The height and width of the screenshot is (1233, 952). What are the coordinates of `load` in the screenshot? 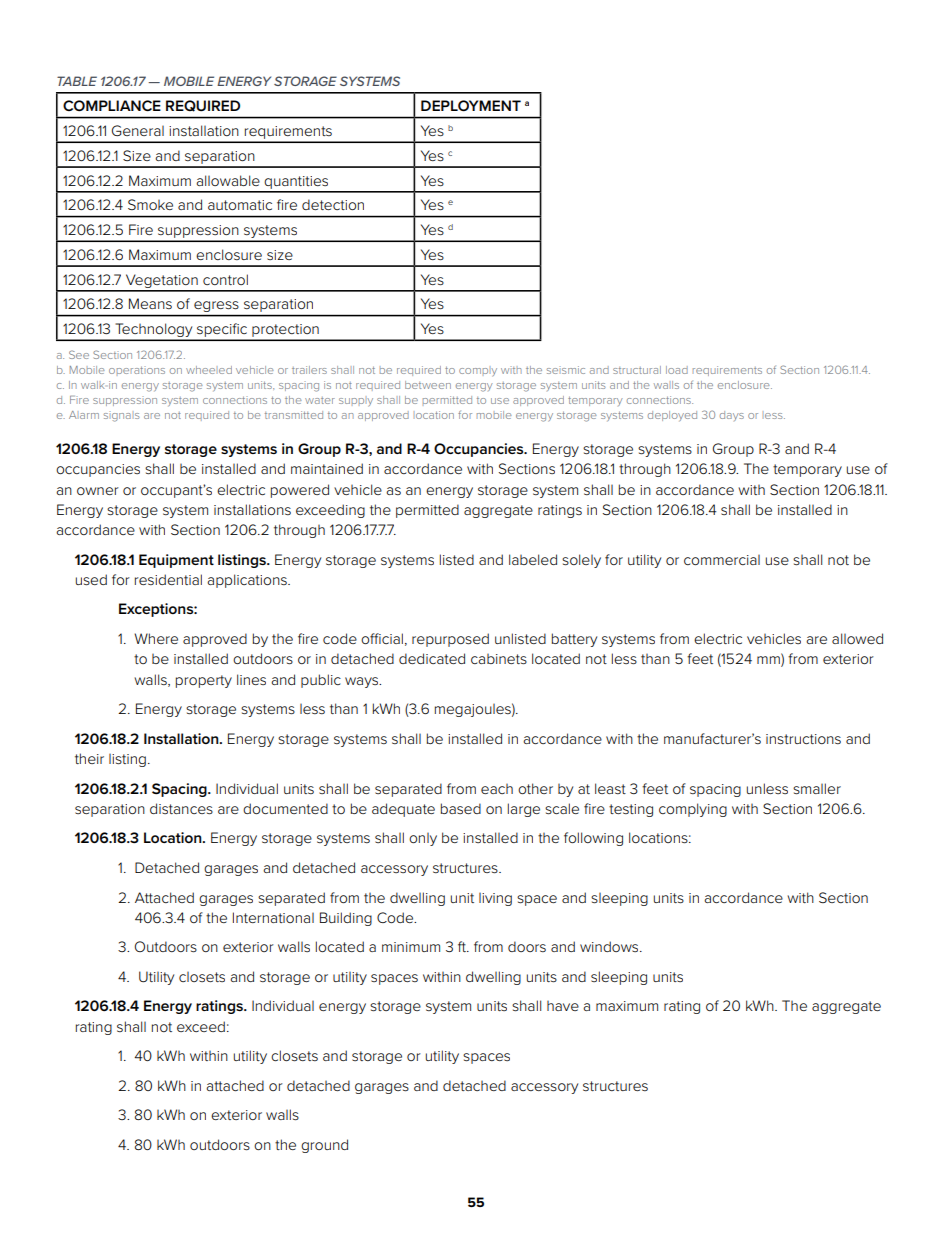 It's located at (677, 370).
